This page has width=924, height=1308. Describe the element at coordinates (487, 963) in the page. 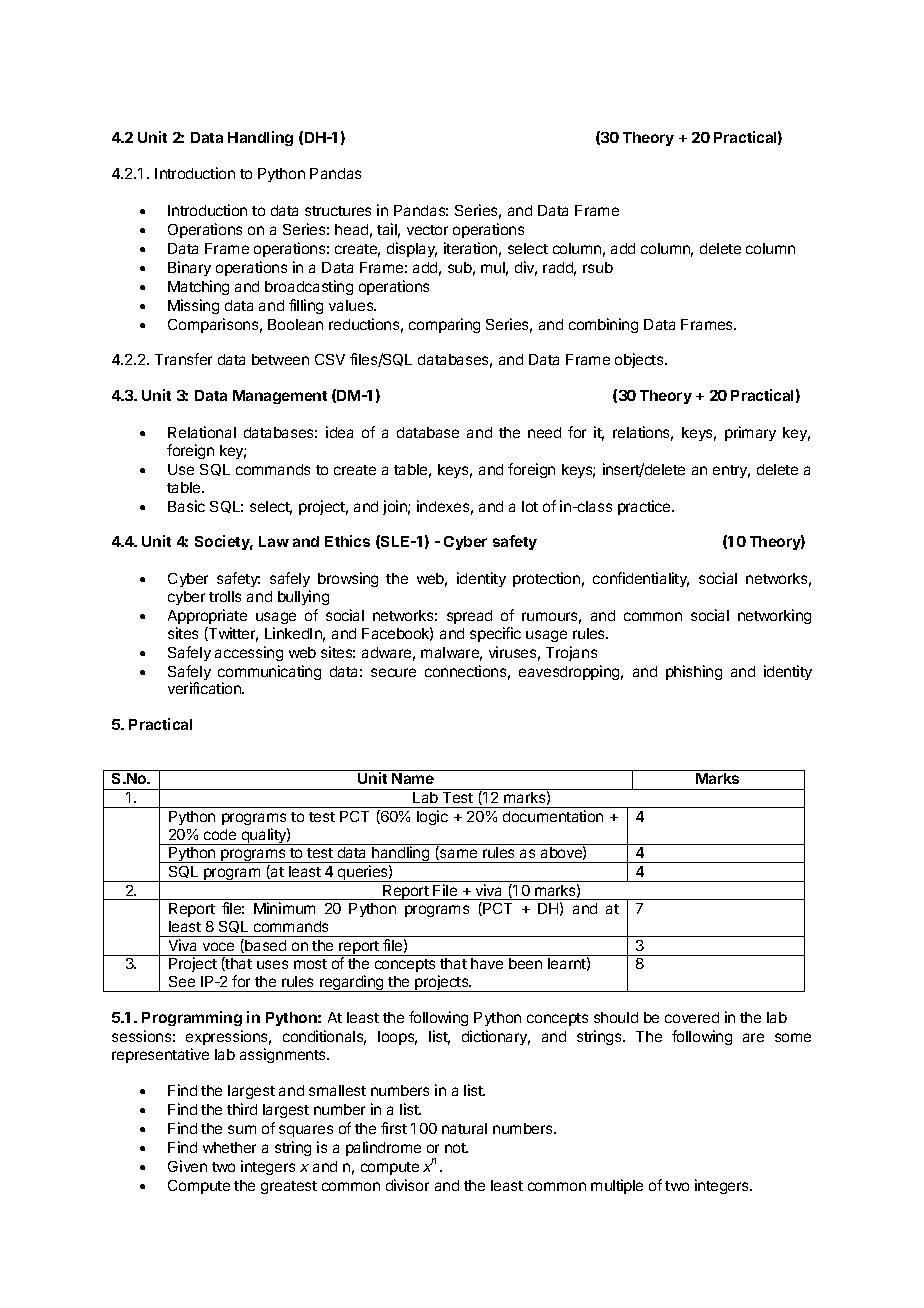

I see `have` at that location.
